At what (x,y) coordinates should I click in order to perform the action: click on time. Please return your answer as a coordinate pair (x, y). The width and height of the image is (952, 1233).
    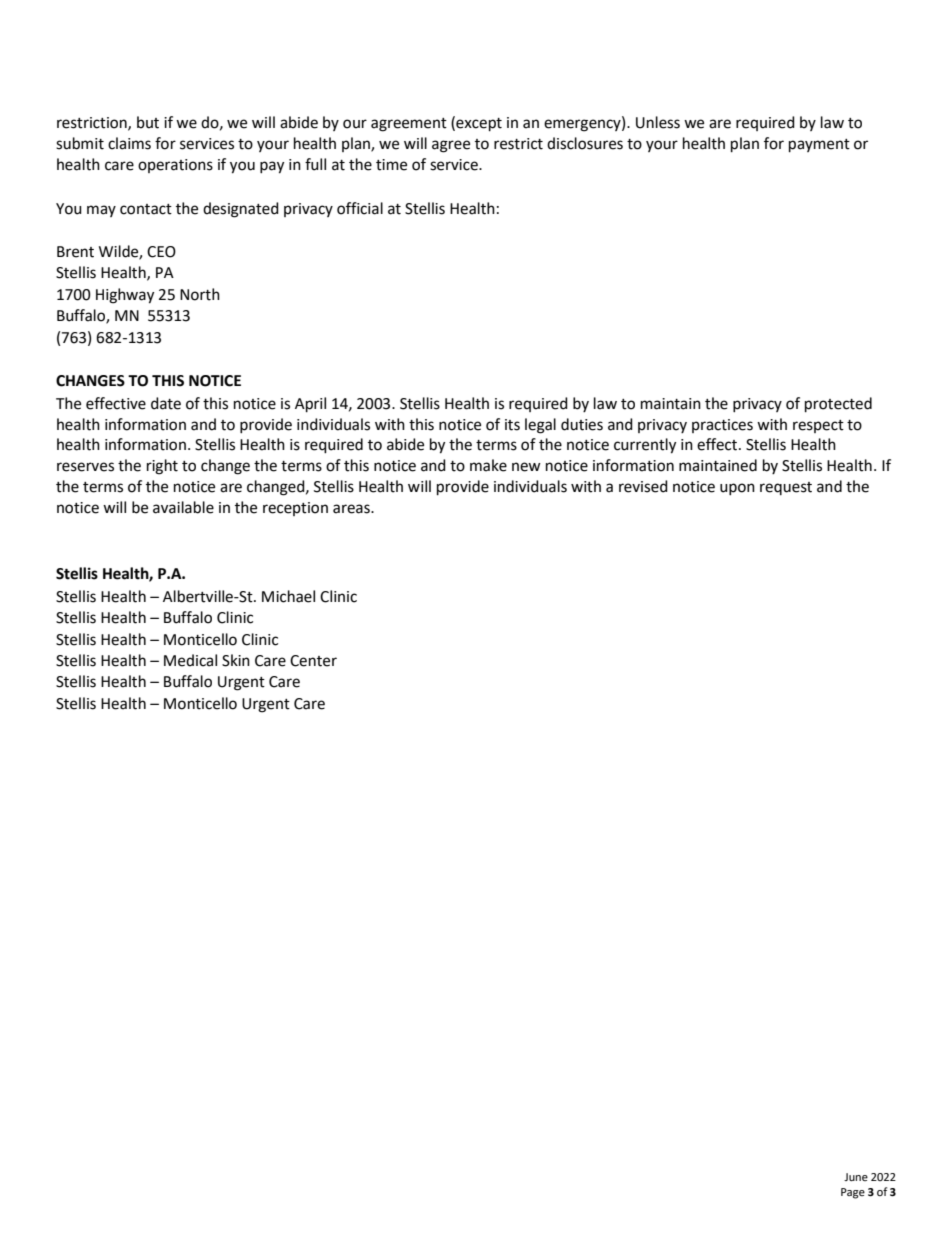
    Looking at the image, I should click on (391, 165).
